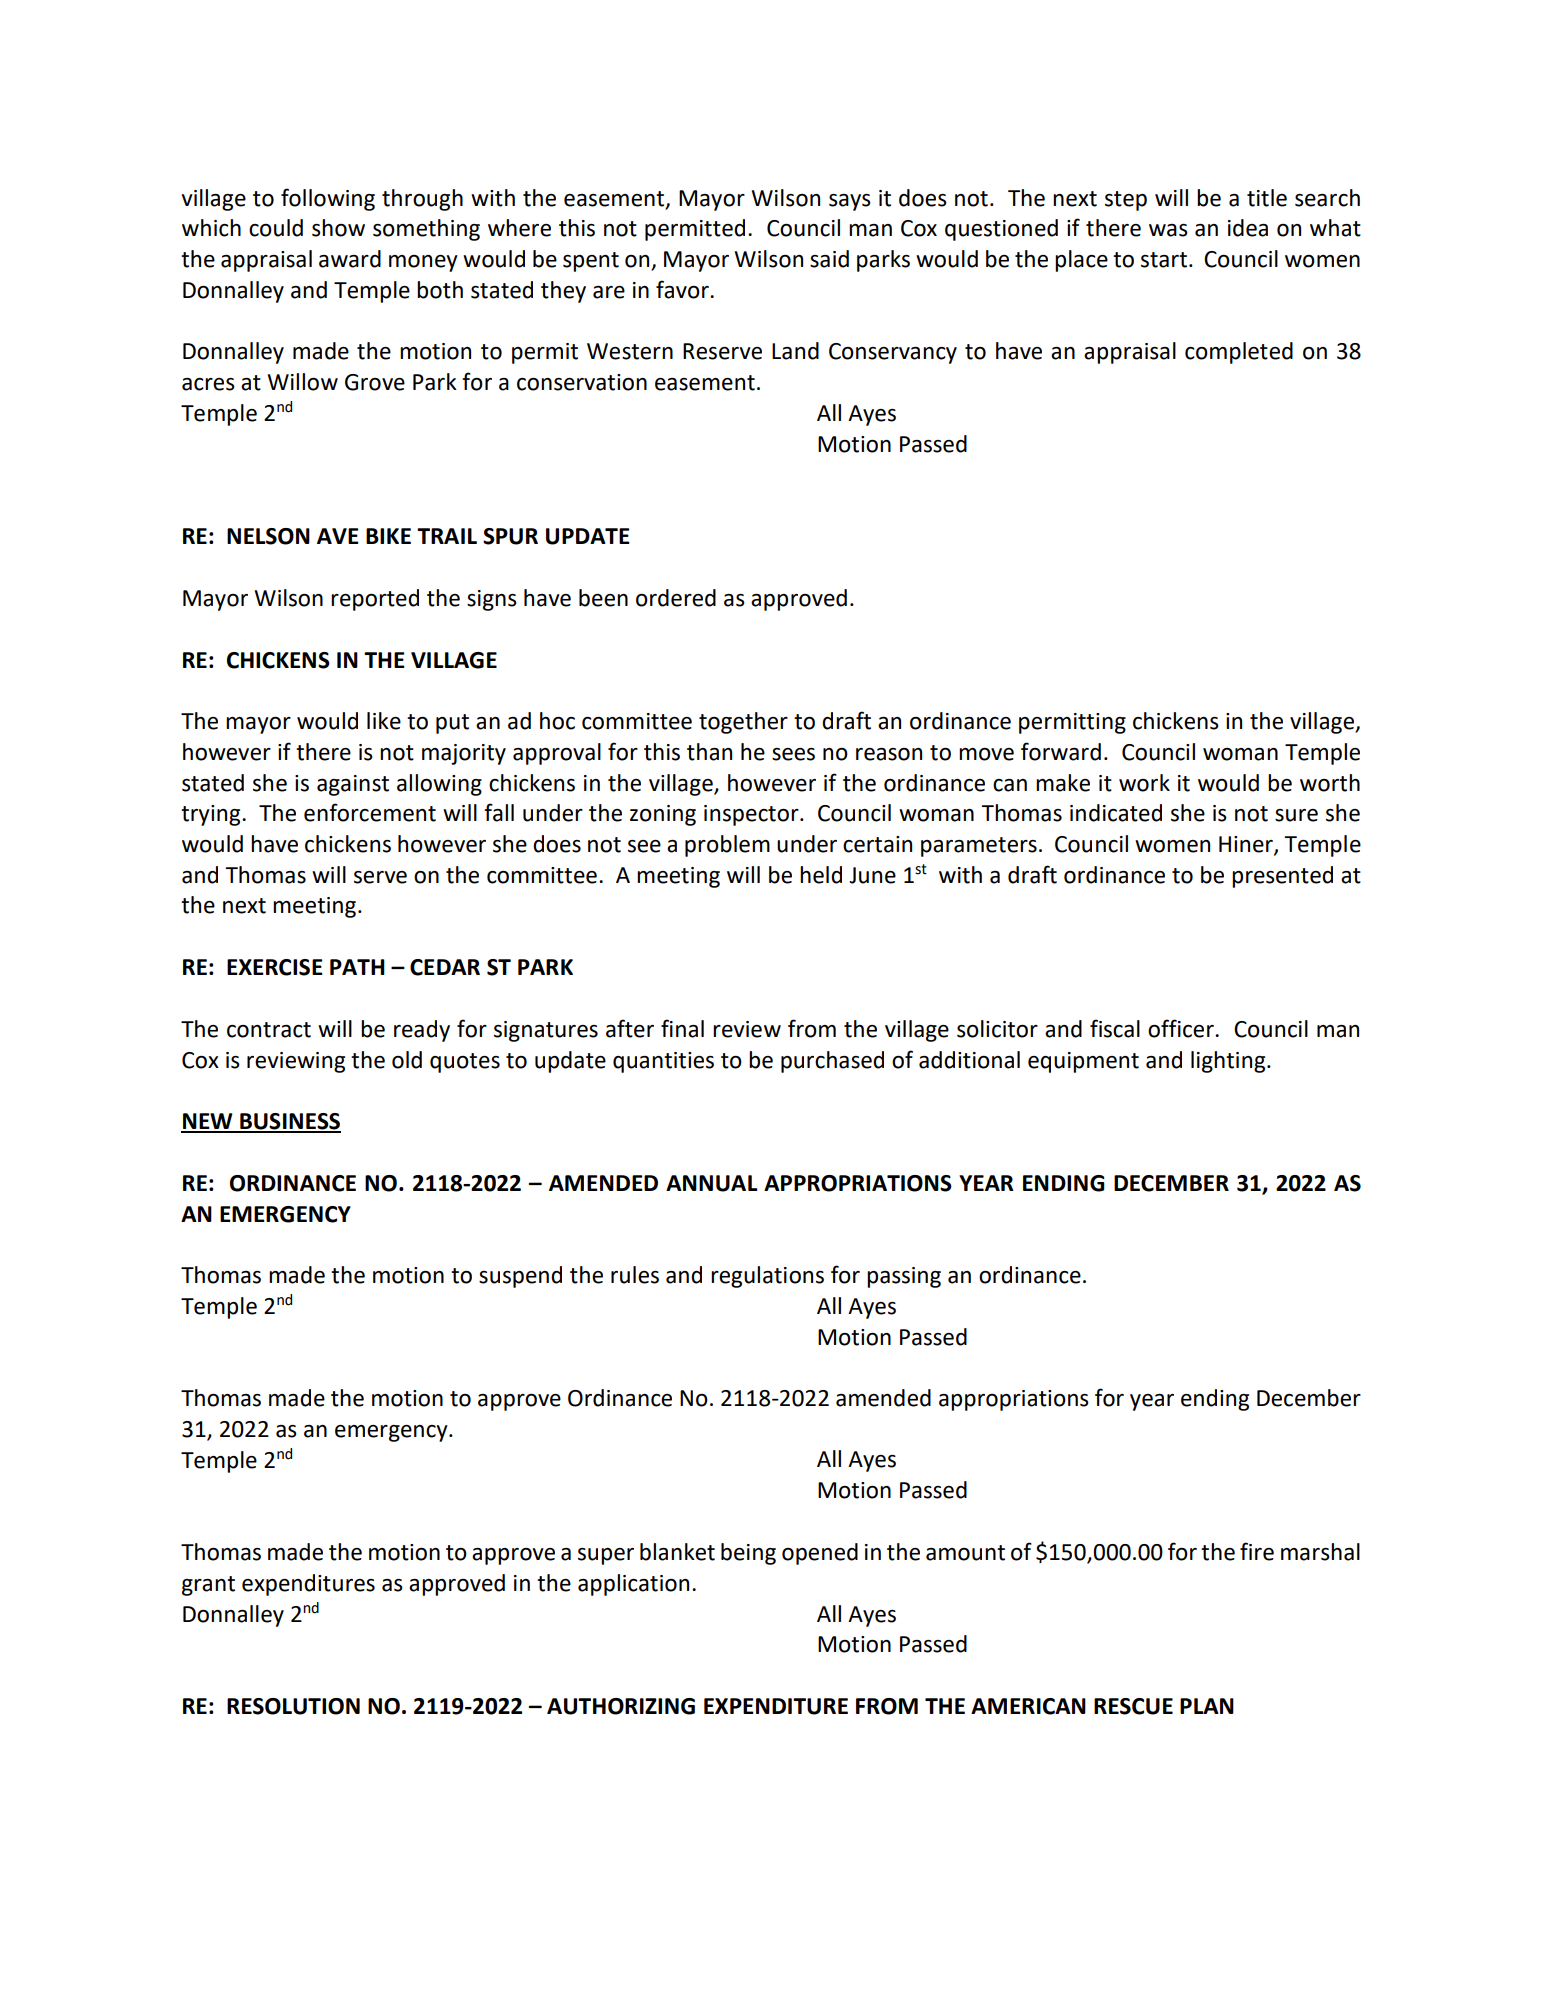 The width and height of the document is (1543, 1997). I want to click on show, so click(338, 228).
